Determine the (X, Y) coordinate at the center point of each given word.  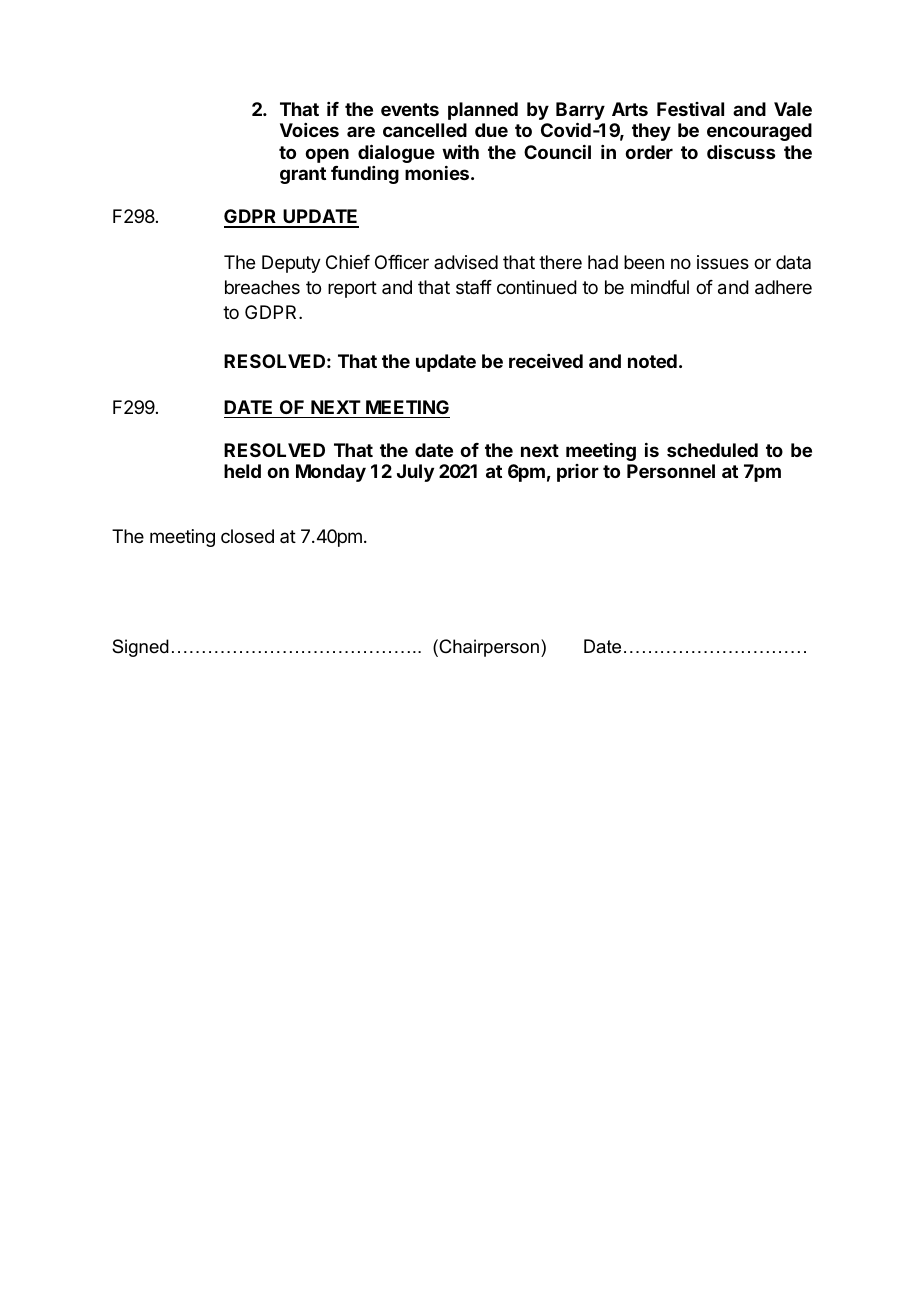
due (491, 130)
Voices (309, 130)
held (242, 471)
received (546, 361)
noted (652, 361)
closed (247, 536)
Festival (690, 109)
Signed (140, 648)
